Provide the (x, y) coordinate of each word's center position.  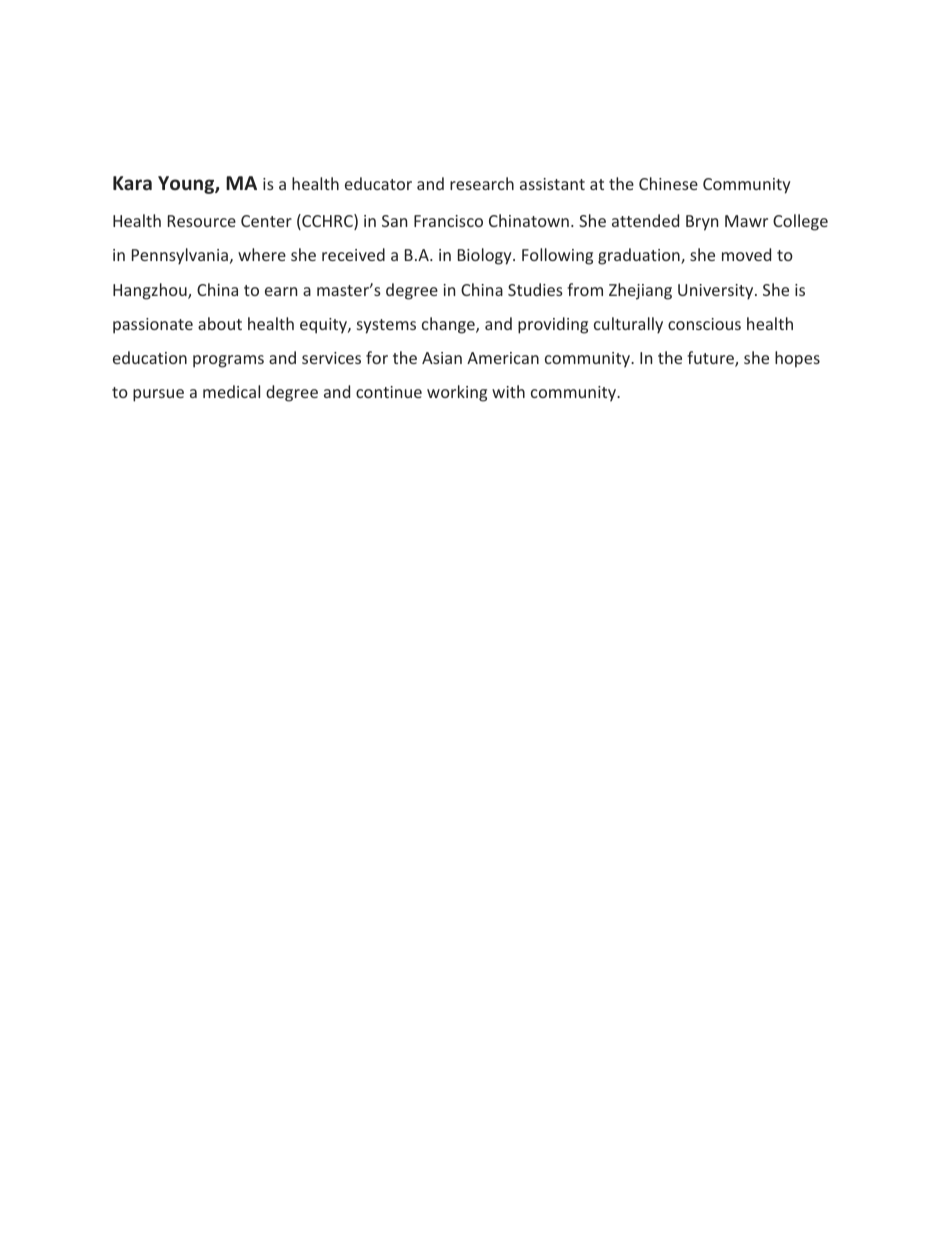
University (717, 292)
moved (746, 254)
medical (231, 391)
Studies (535, 289)
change (449, 325)
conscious (704, 324)
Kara (132, 183)
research (482, 183)
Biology (486, 256)
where (262, 254)
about (220, 323)
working (457, 393)
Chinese (668, 183)
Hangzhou (151, 291)
